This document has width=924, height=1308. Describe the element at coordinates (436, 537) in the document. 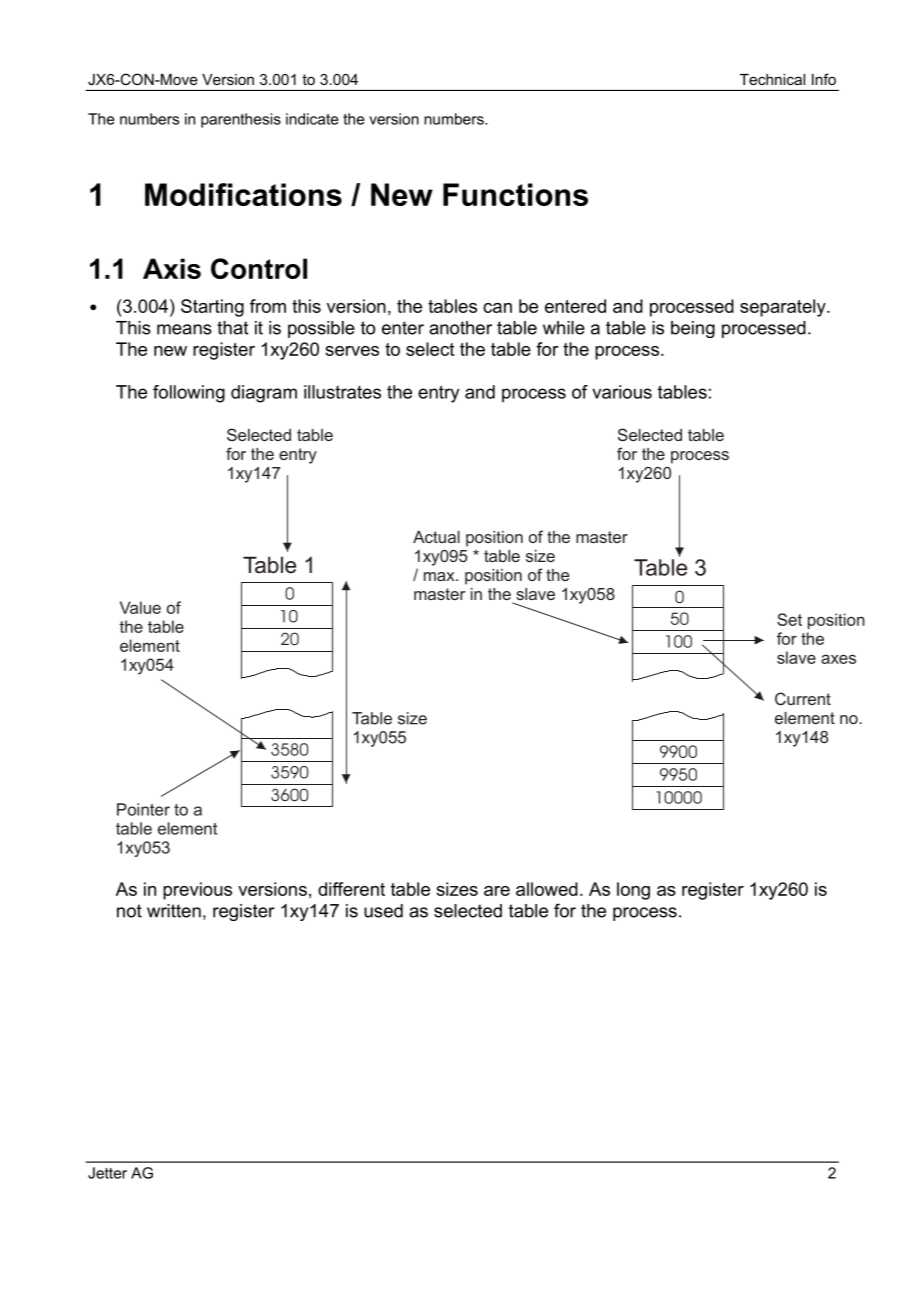

I see `Actual` at that location.
